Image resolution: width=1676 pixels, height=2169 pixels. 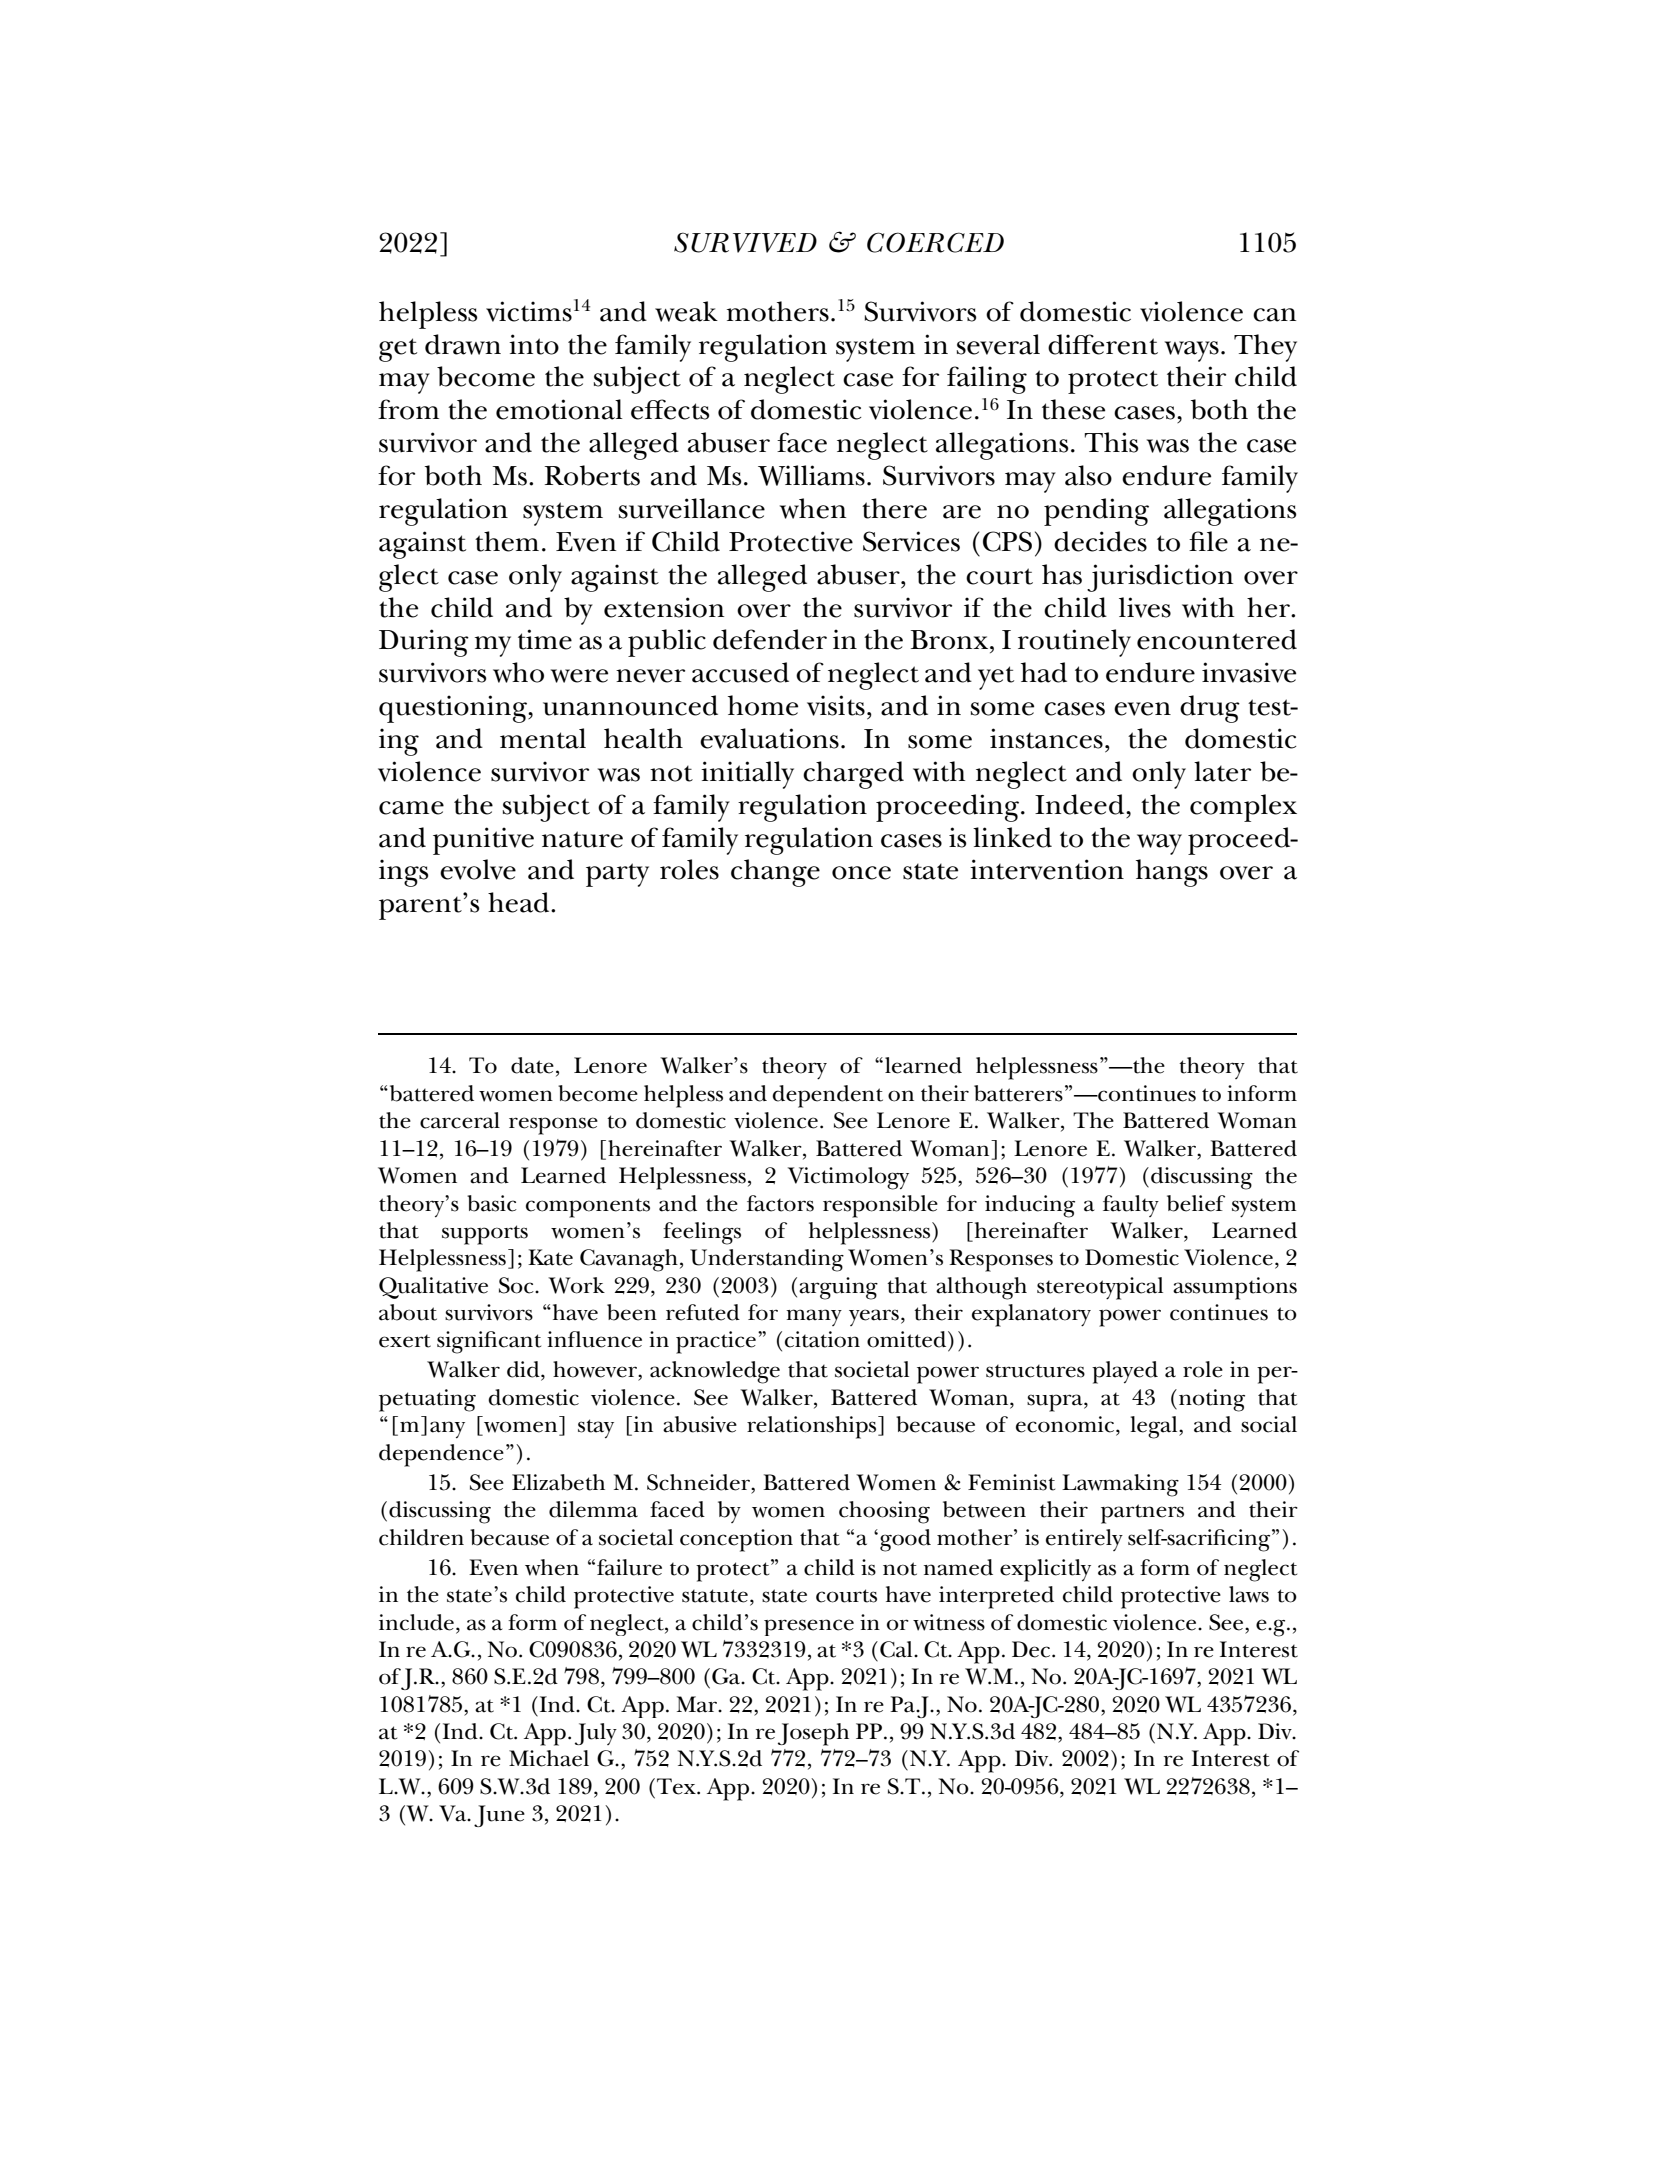 I want to click on Michael, so click(x=549, y=1758).
